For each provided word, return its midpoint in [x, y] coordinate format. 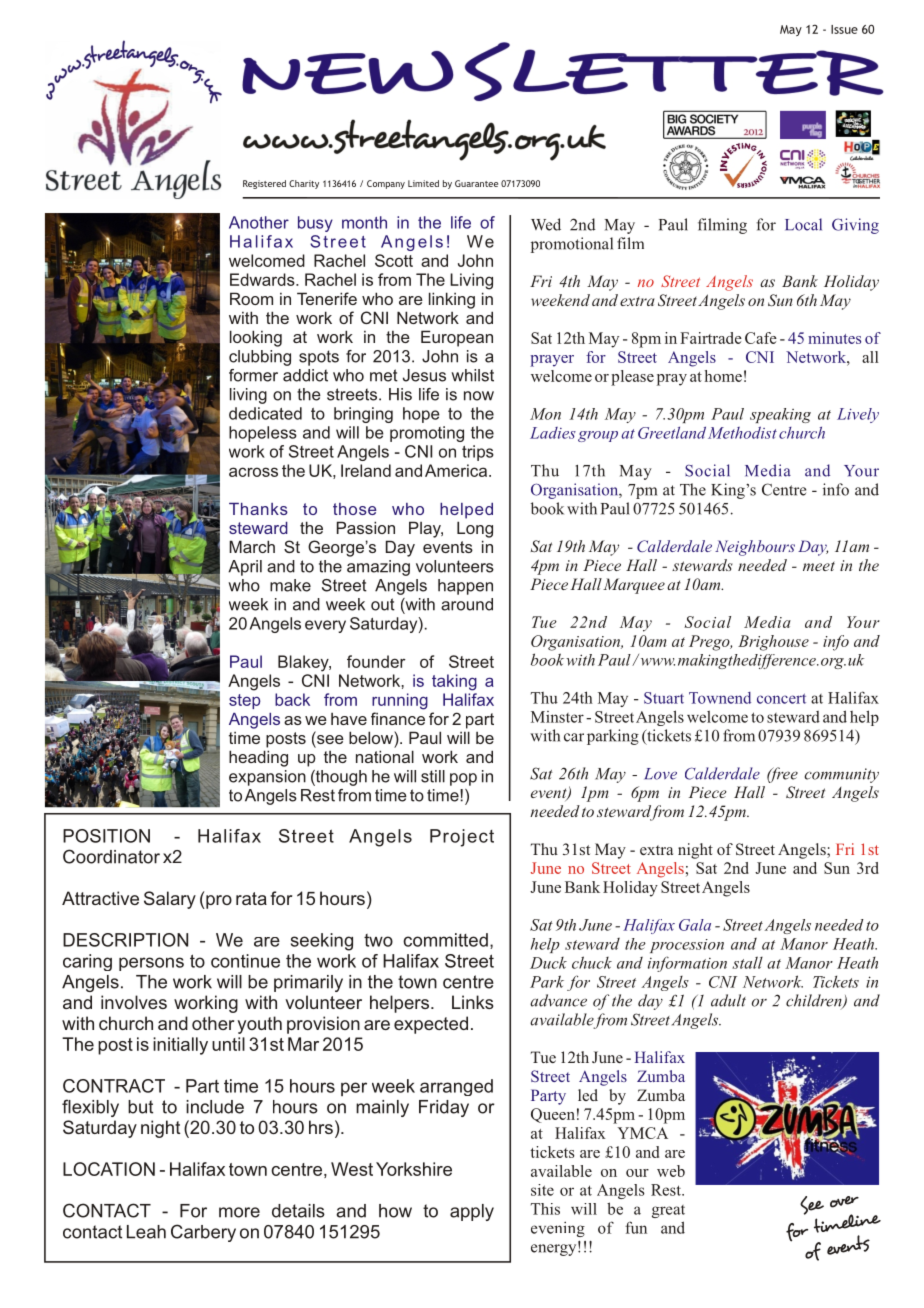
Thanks [258, 509]
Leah [146, 1232]
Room [251, 298]
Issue [844, 29]
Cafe [761, 338]
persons [151, 964]
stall [747, 962]
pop [463, 779]
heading [258, 758]
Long [475, 529]
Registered [264, 184]
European [457, 338]
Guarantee [476, 183]
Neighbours [755, 548]
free [782, 775]
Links [473, 1002]
